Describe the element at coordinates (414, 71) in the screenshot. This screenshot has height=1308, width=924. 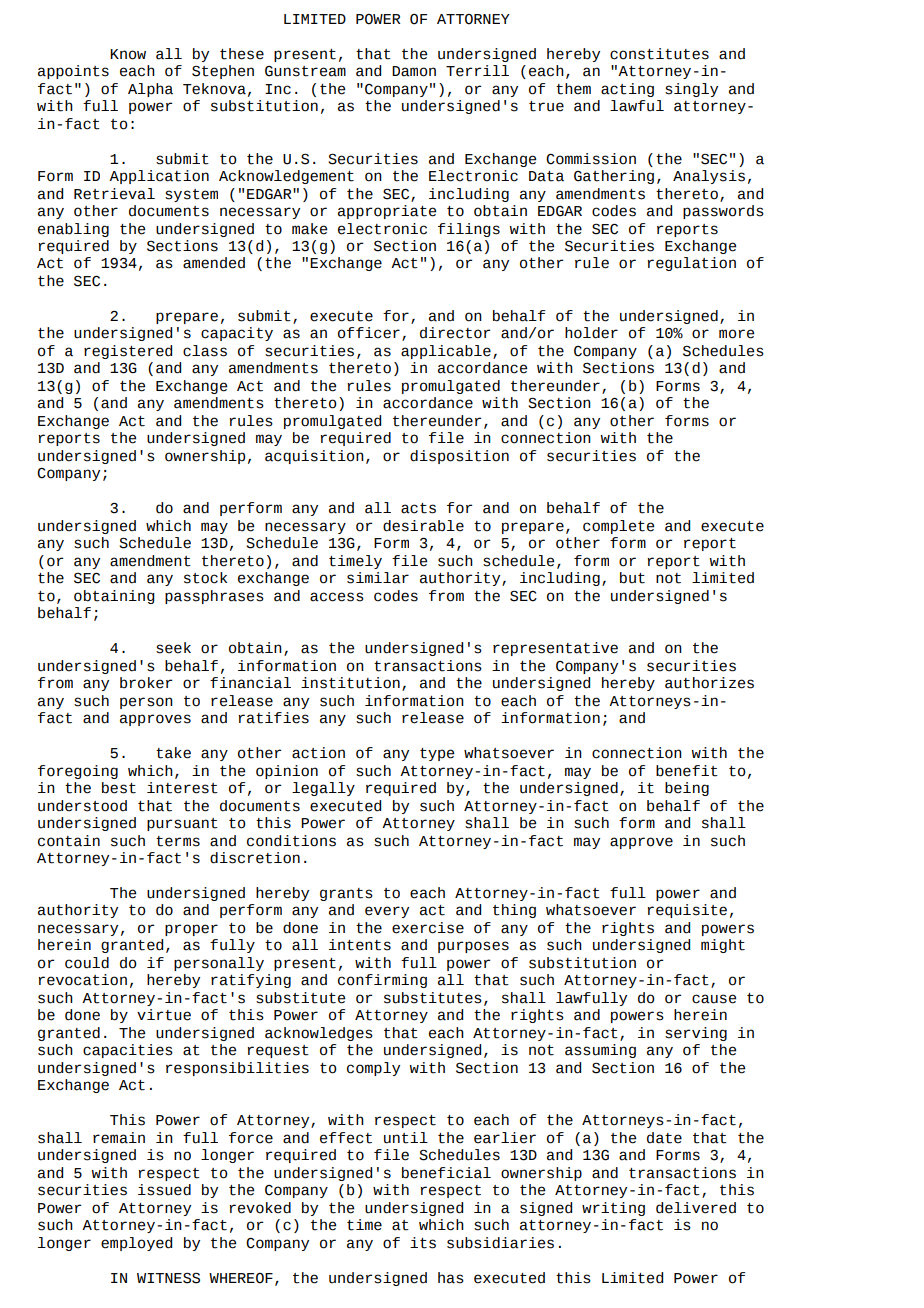
I see `Damon` at that location.
